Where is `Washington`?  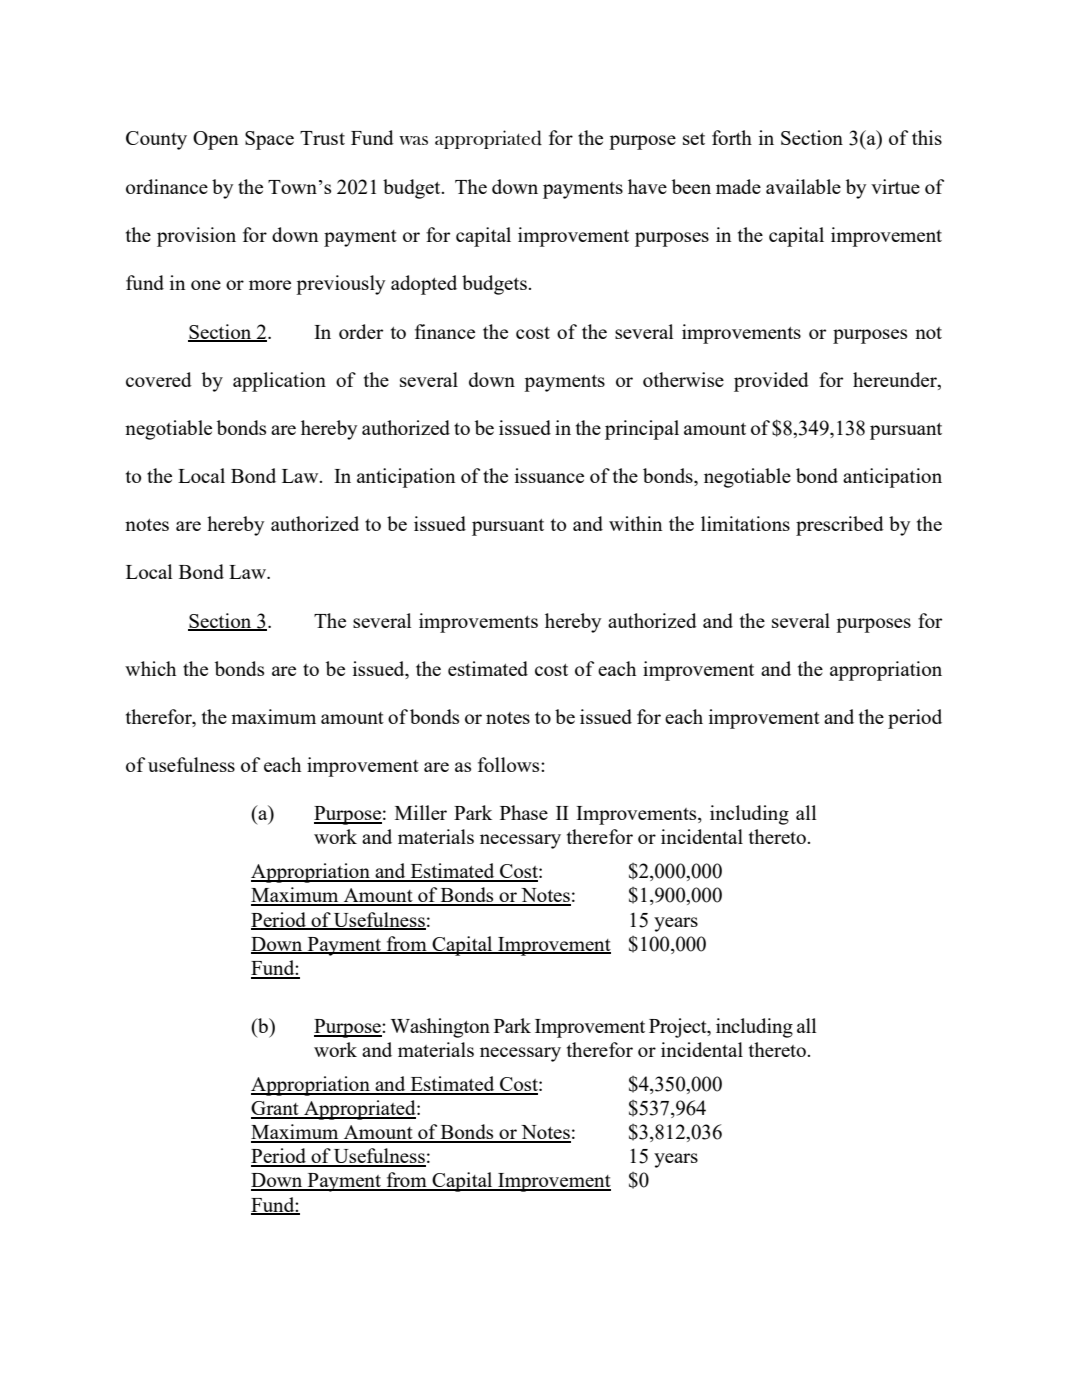 Washington is located at coordinates (440, 1028).
